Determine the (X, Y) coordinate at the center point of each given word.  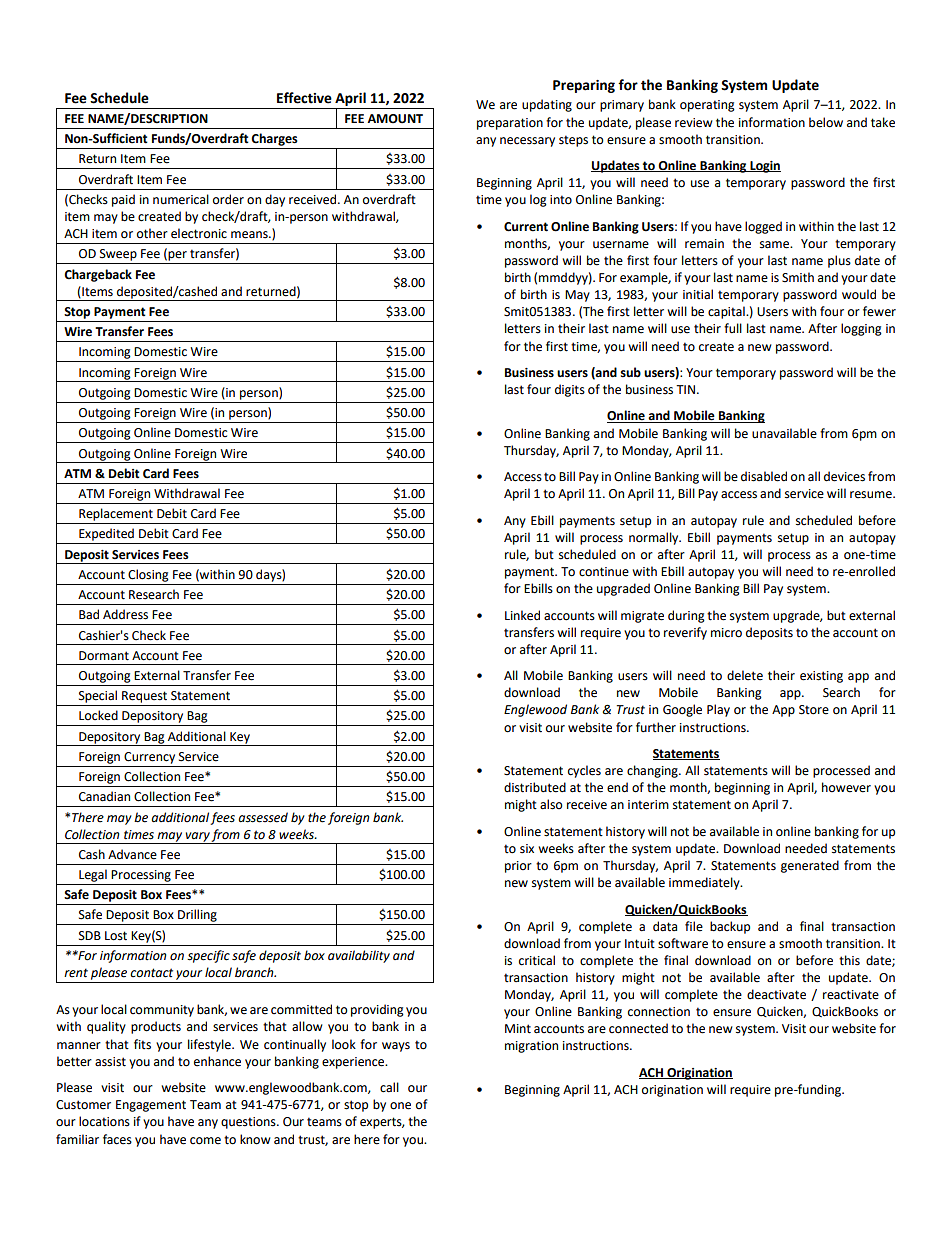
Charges (274, 139)
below (826, 122)
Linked (522, 615)
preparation (510, 124)
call (389, 1087)
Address (125, 614)
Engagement (151, 1106)
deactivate (776, 994)
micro (726, 633)
